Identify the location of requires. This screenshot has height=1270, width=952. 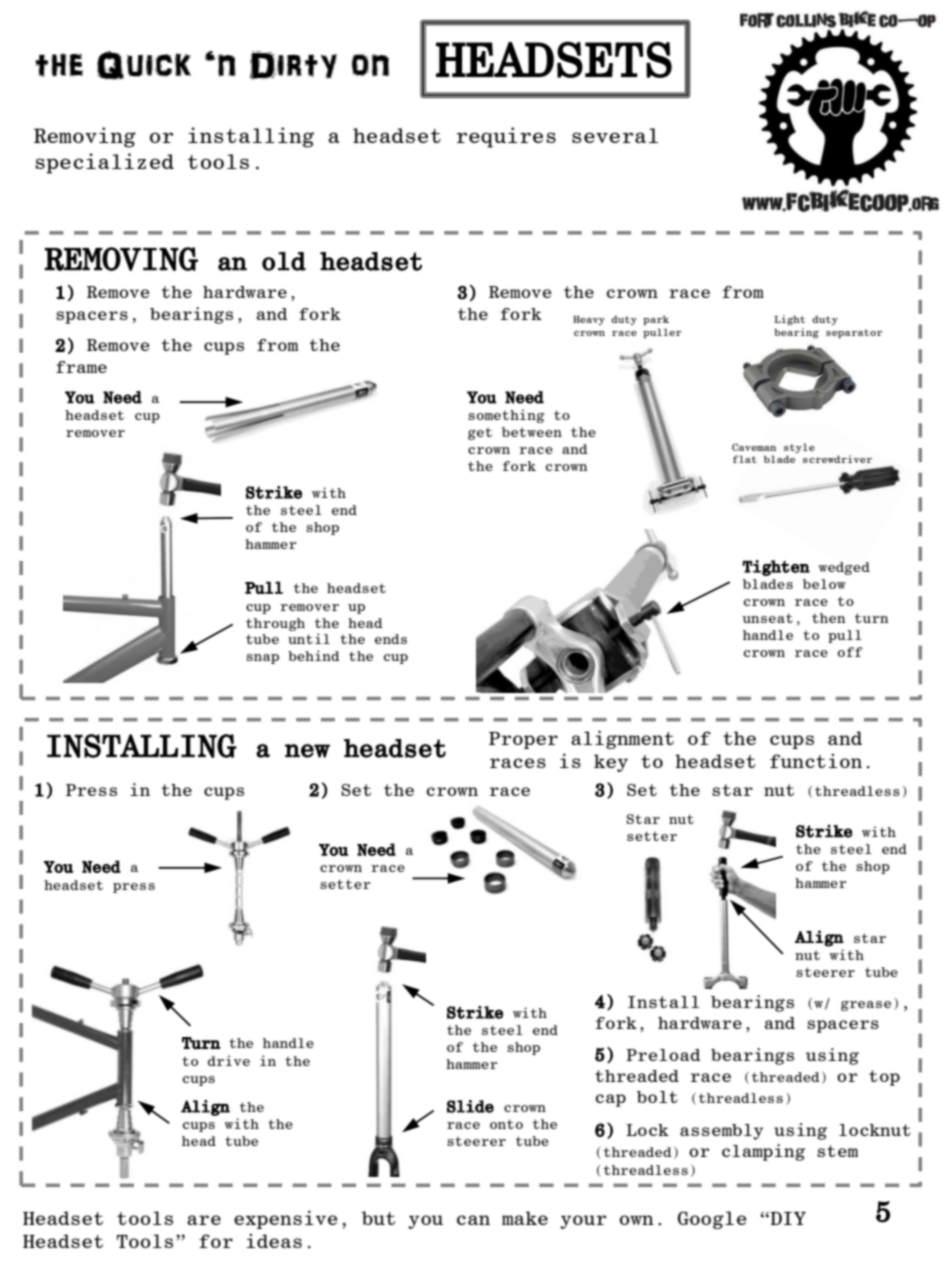
(506, 137).
